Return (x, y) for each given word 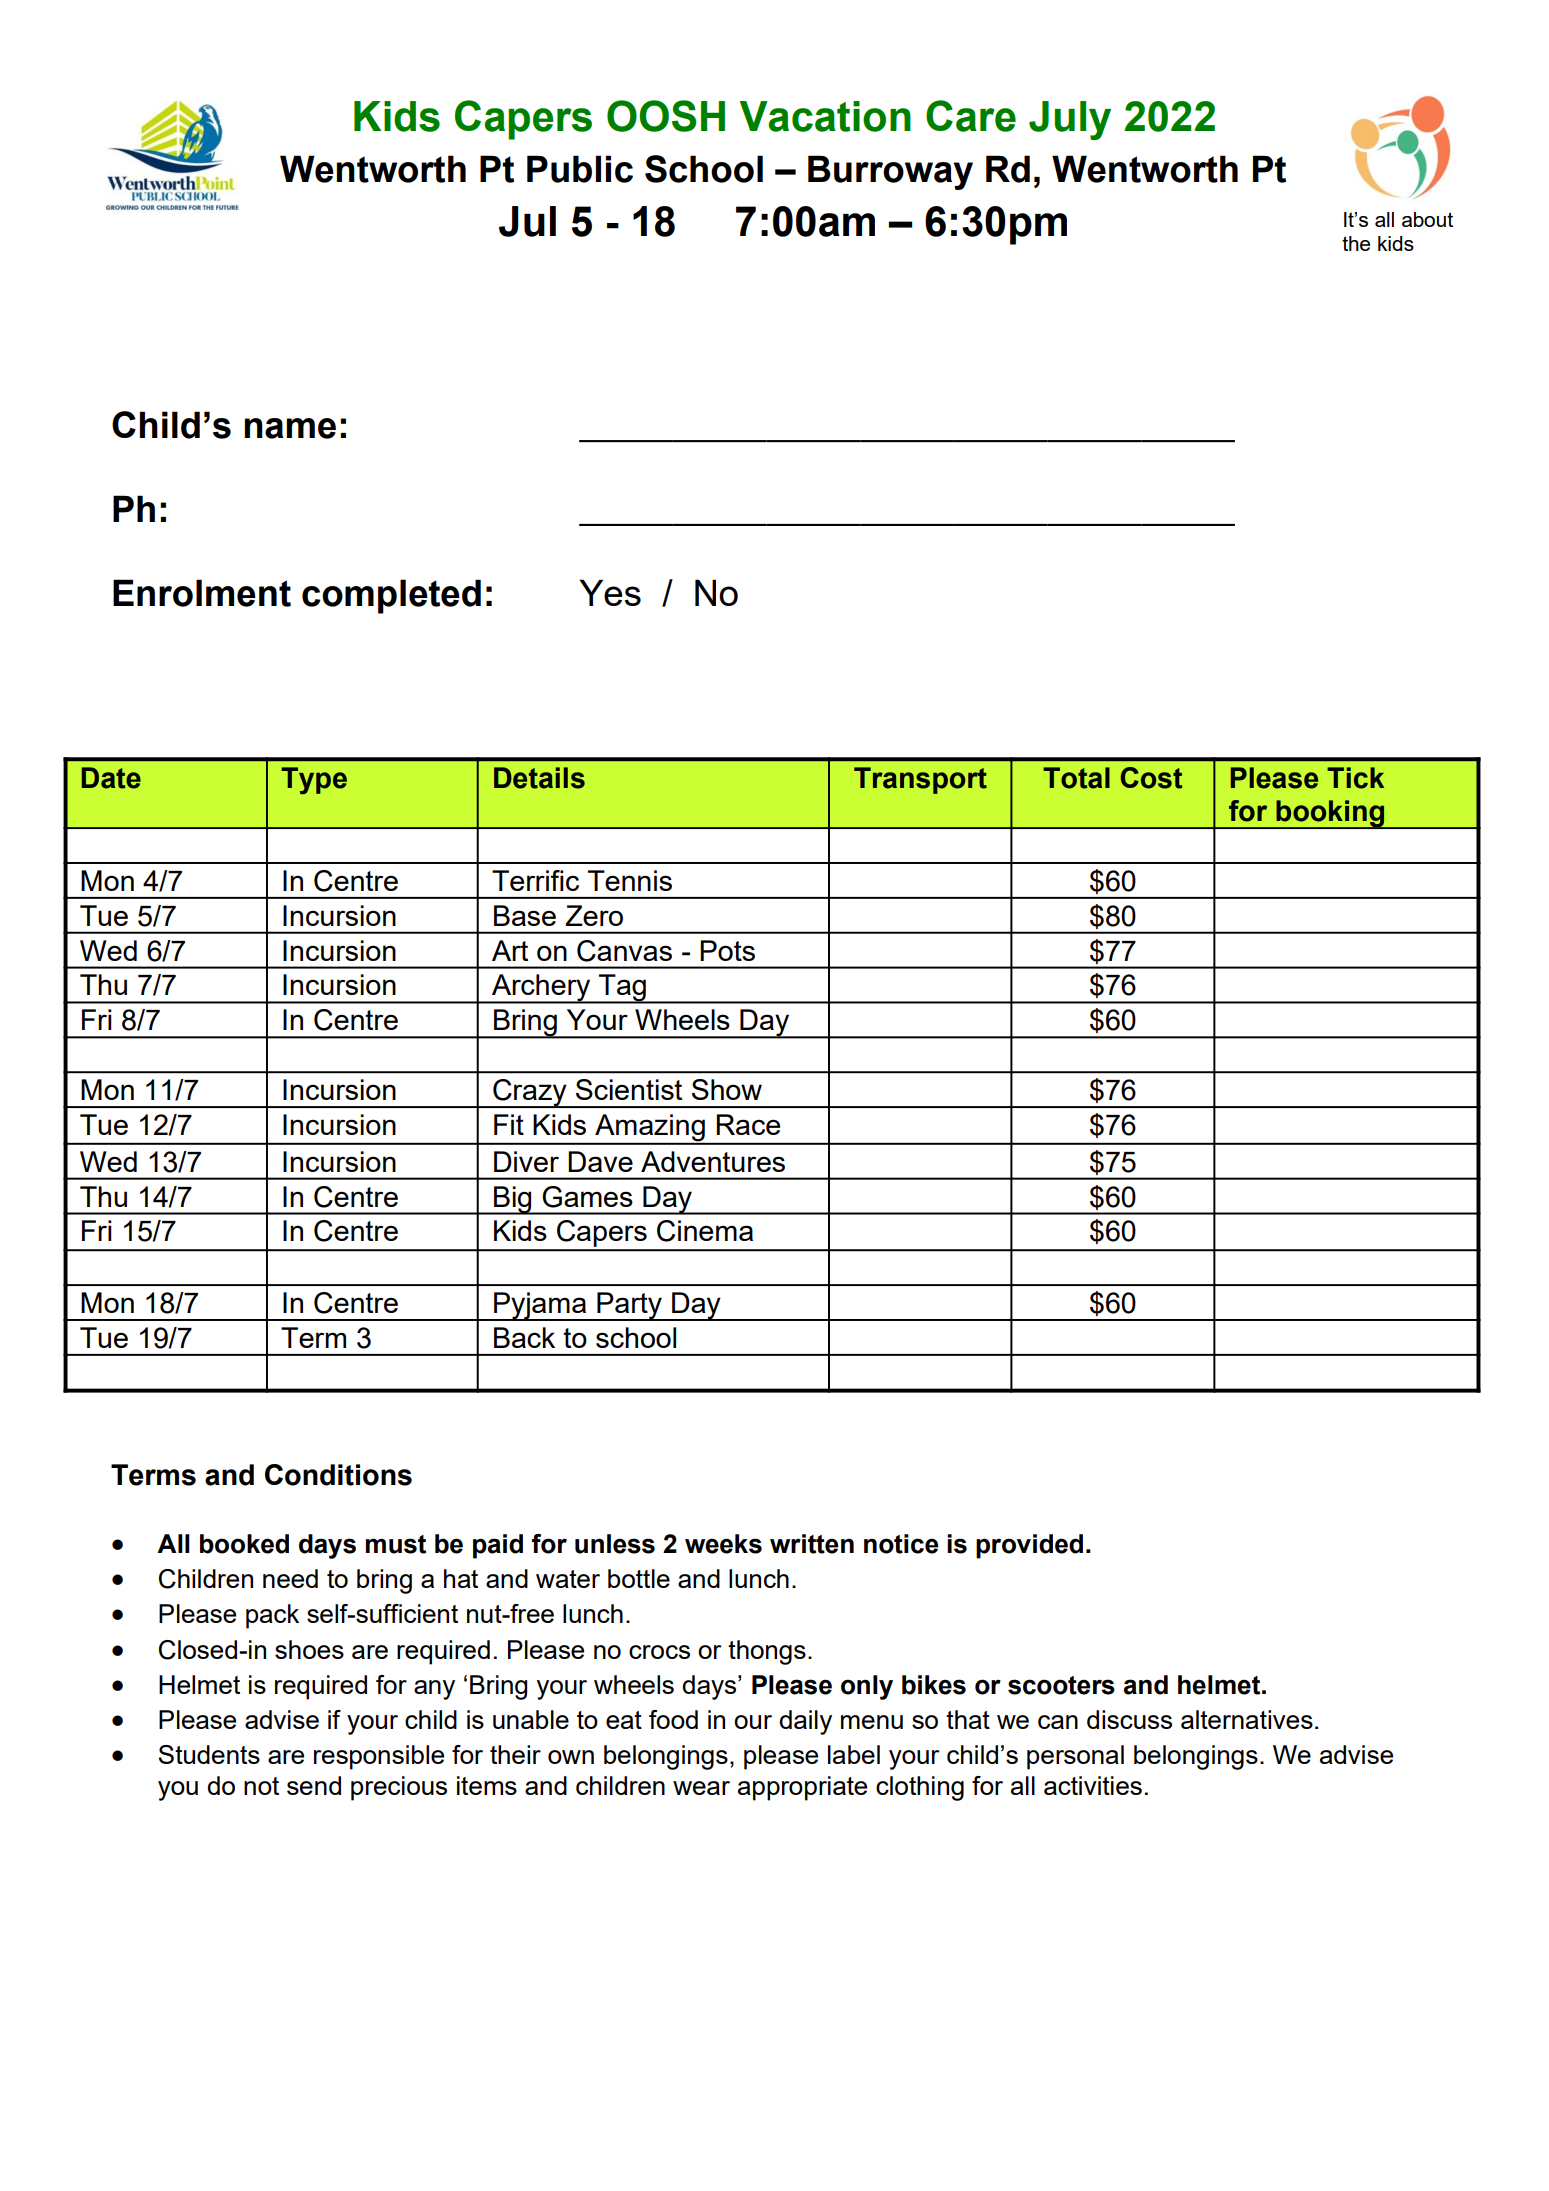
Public (580, 169)
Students (209, 1754)
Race (748, 1124)
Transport (920, 780)
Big (513, 1200)
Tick (1355, 778)
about (1427, 219)
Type (314, 780)
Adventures (713, 1161)
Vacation (825, 116)
